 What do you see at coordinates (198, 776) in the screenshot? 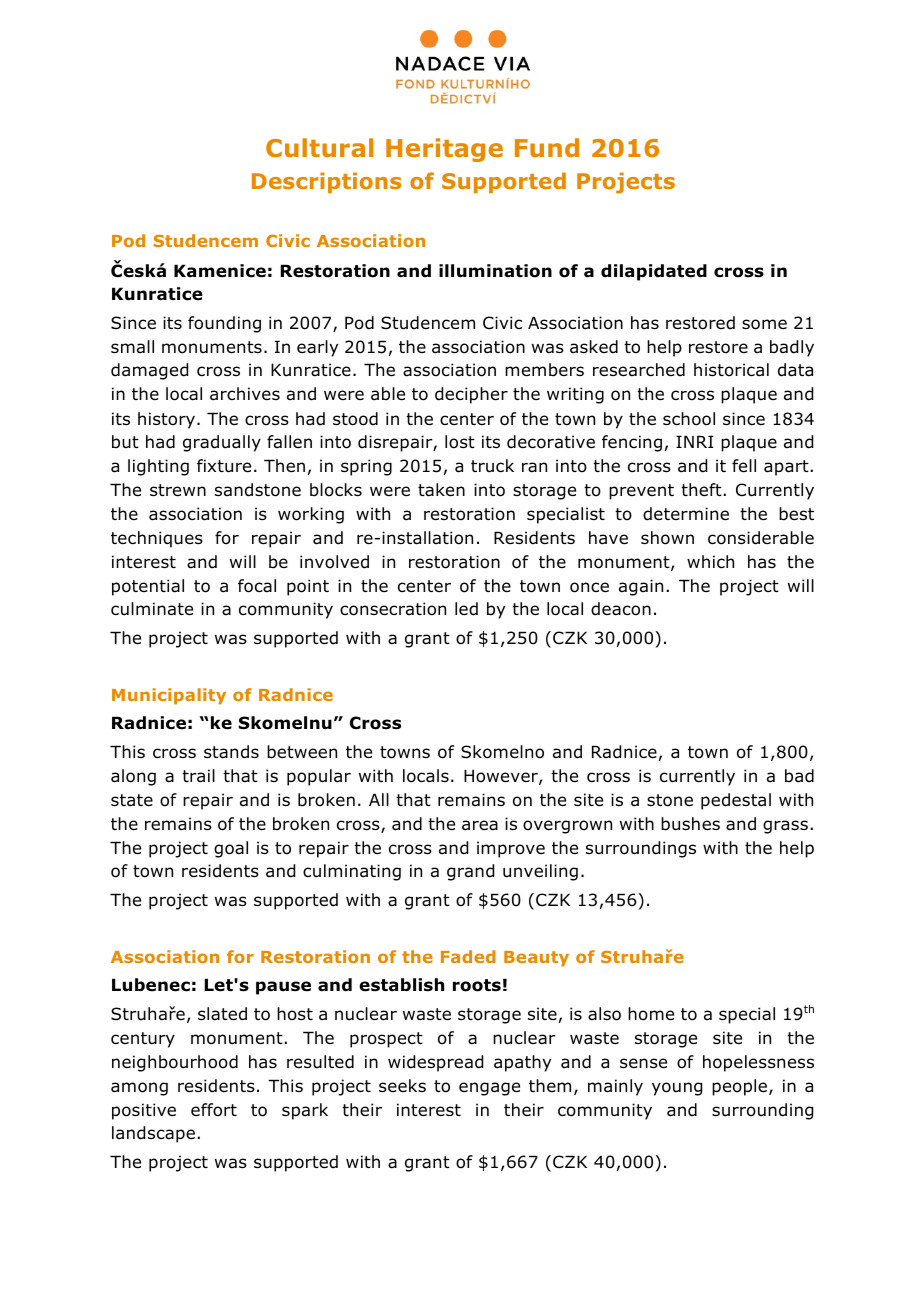
I see `trail` at bounding box center [198, 776].
